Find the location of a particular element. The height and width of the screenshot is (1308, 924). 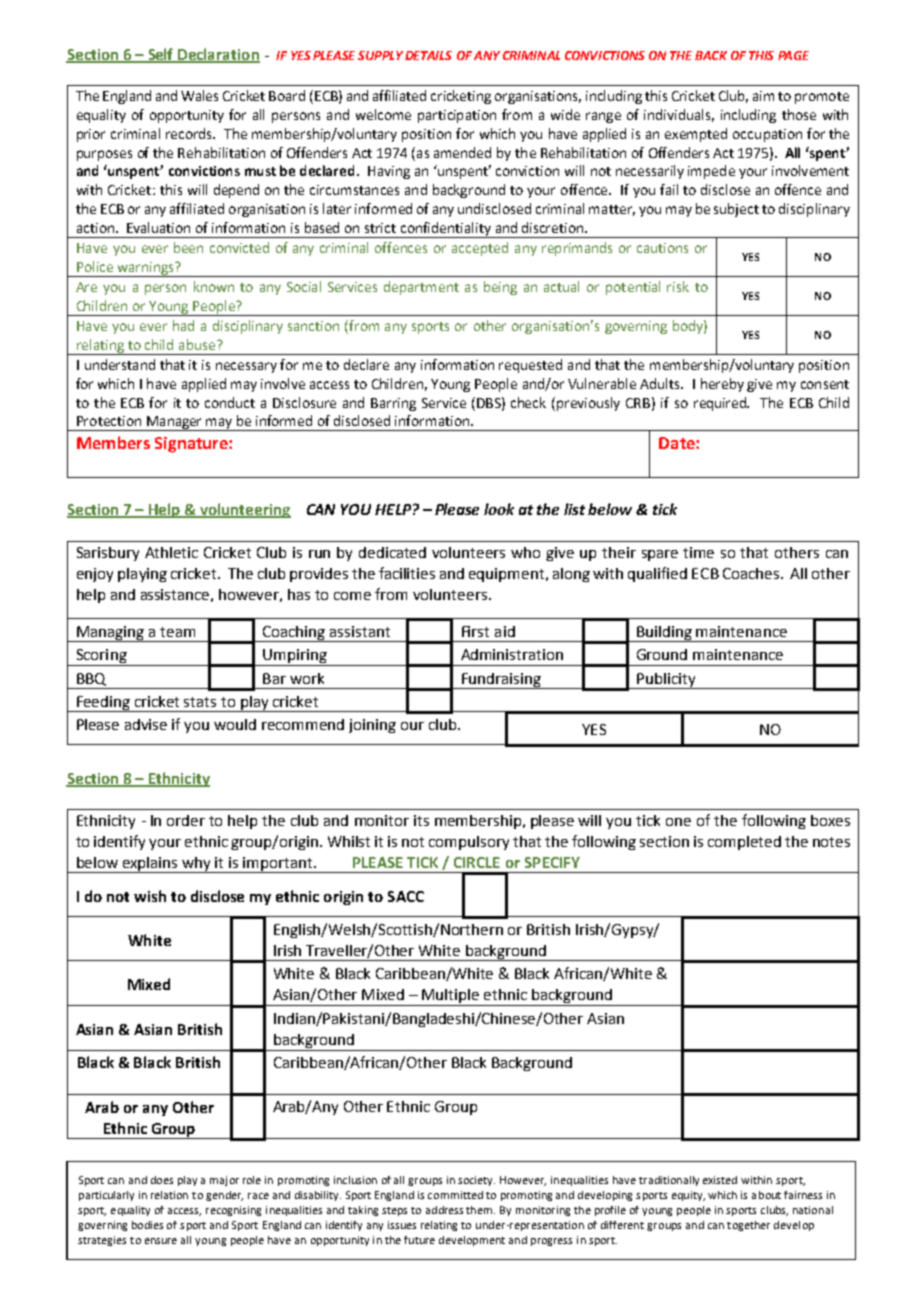

order is located at coordinates (186, 820).
